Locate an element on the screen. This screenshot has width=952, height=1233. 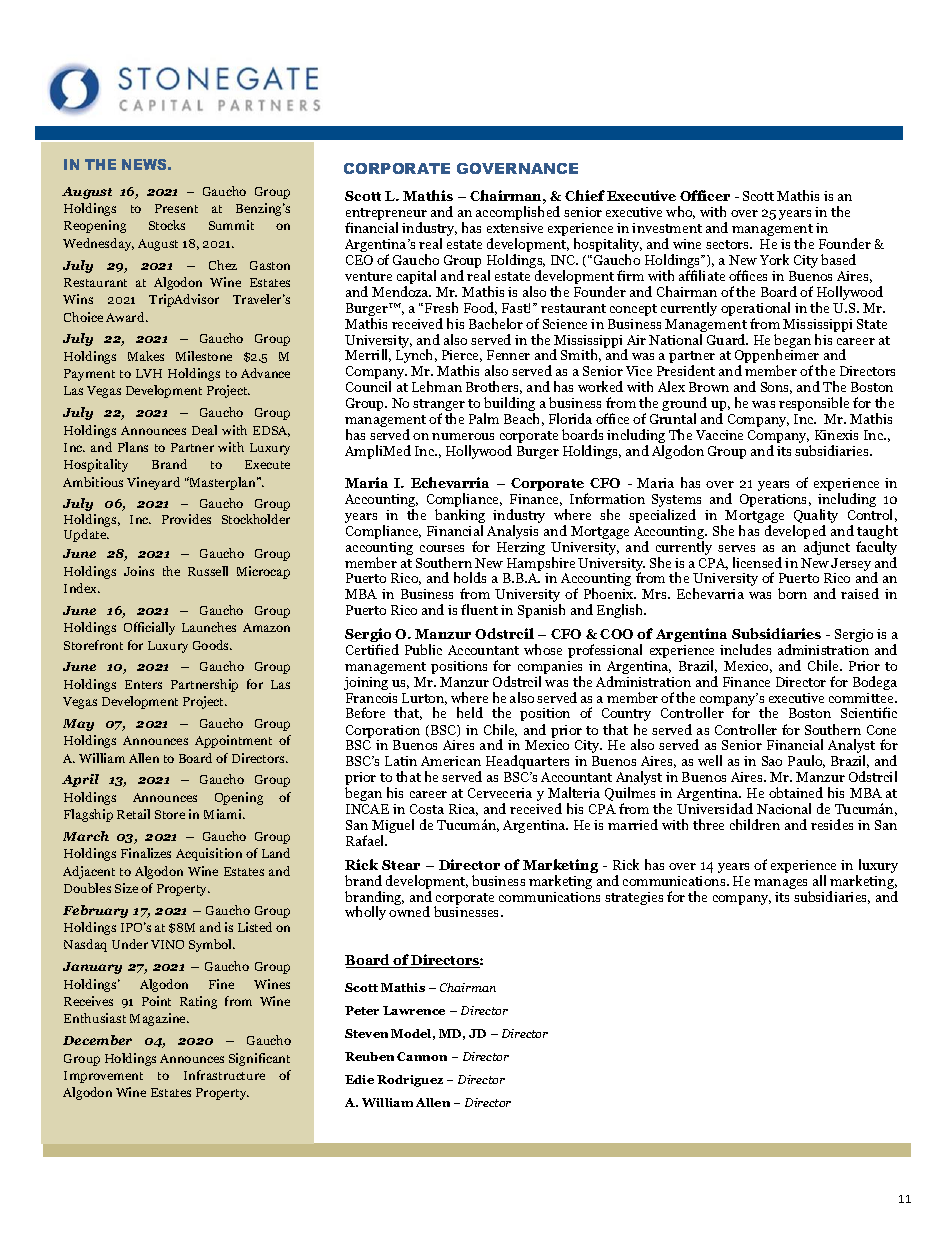
Stocks is located at coordinates (167, 225).
